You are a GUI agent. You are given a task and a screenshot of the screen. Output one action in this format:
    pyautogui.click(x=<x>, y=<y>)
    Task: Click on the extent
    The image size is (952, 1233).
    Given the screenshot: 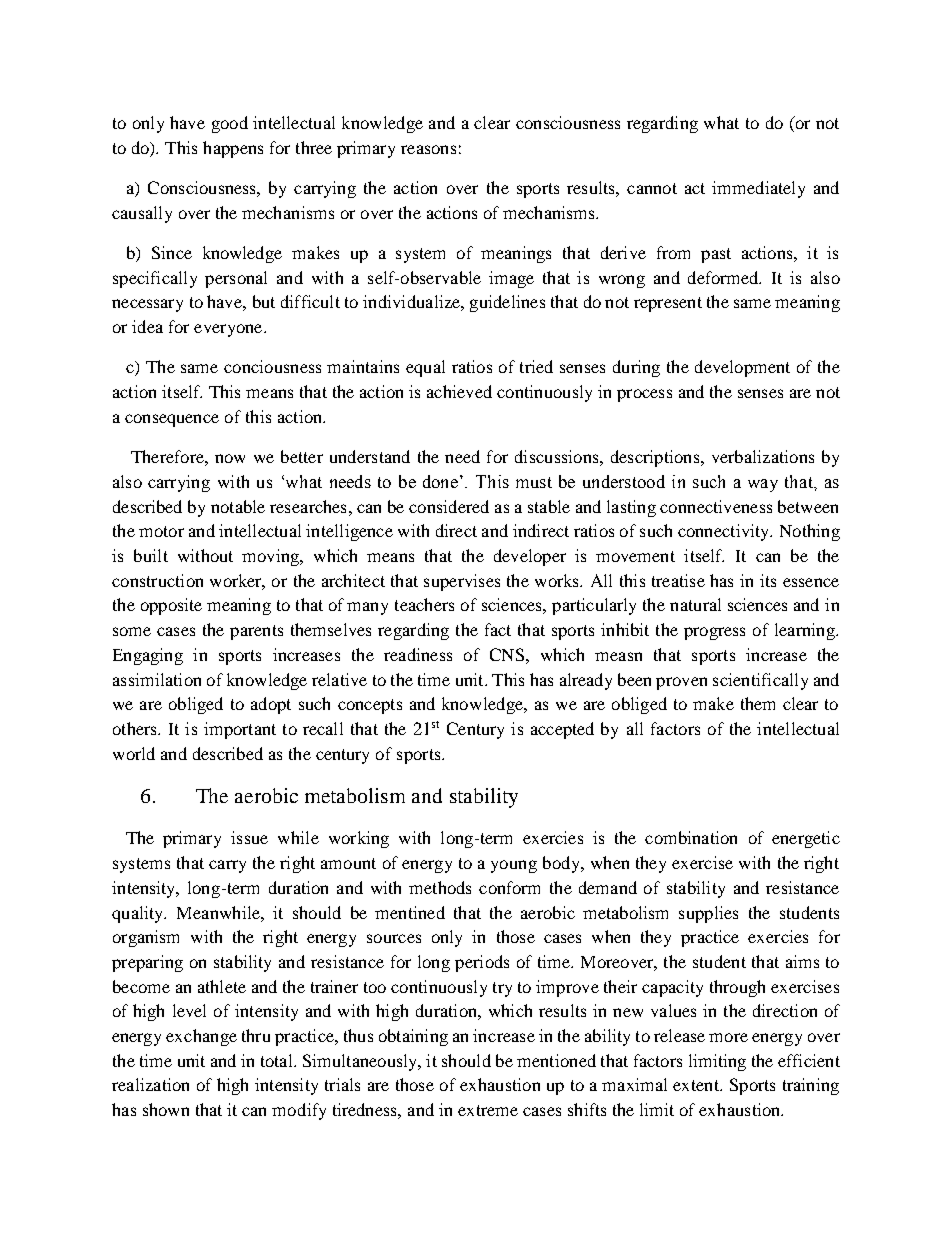 What is the action you would take?
    pyautogui.click(x=697, y=1085)
